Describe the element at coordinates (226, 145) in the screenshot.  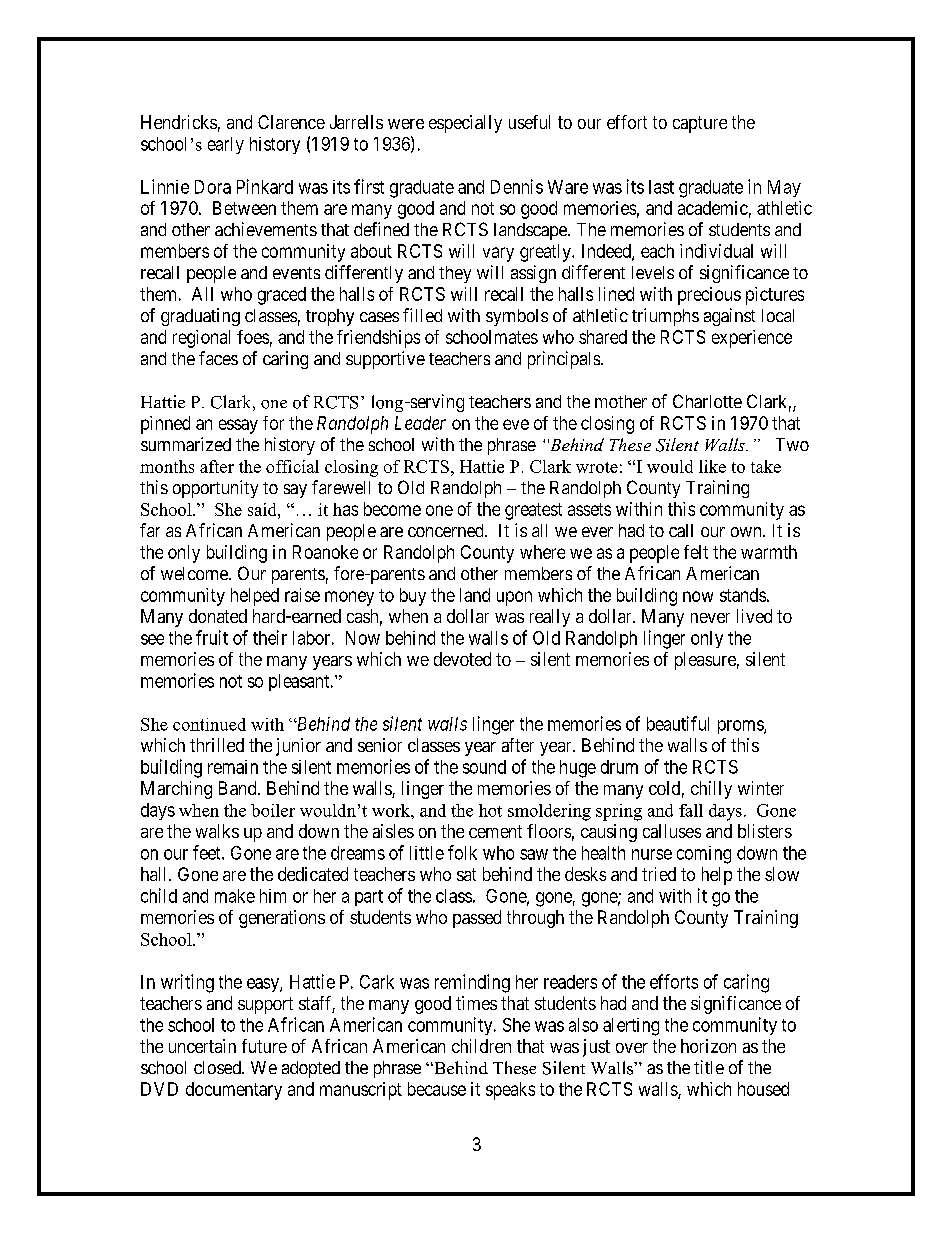
I see `early` at that location.
